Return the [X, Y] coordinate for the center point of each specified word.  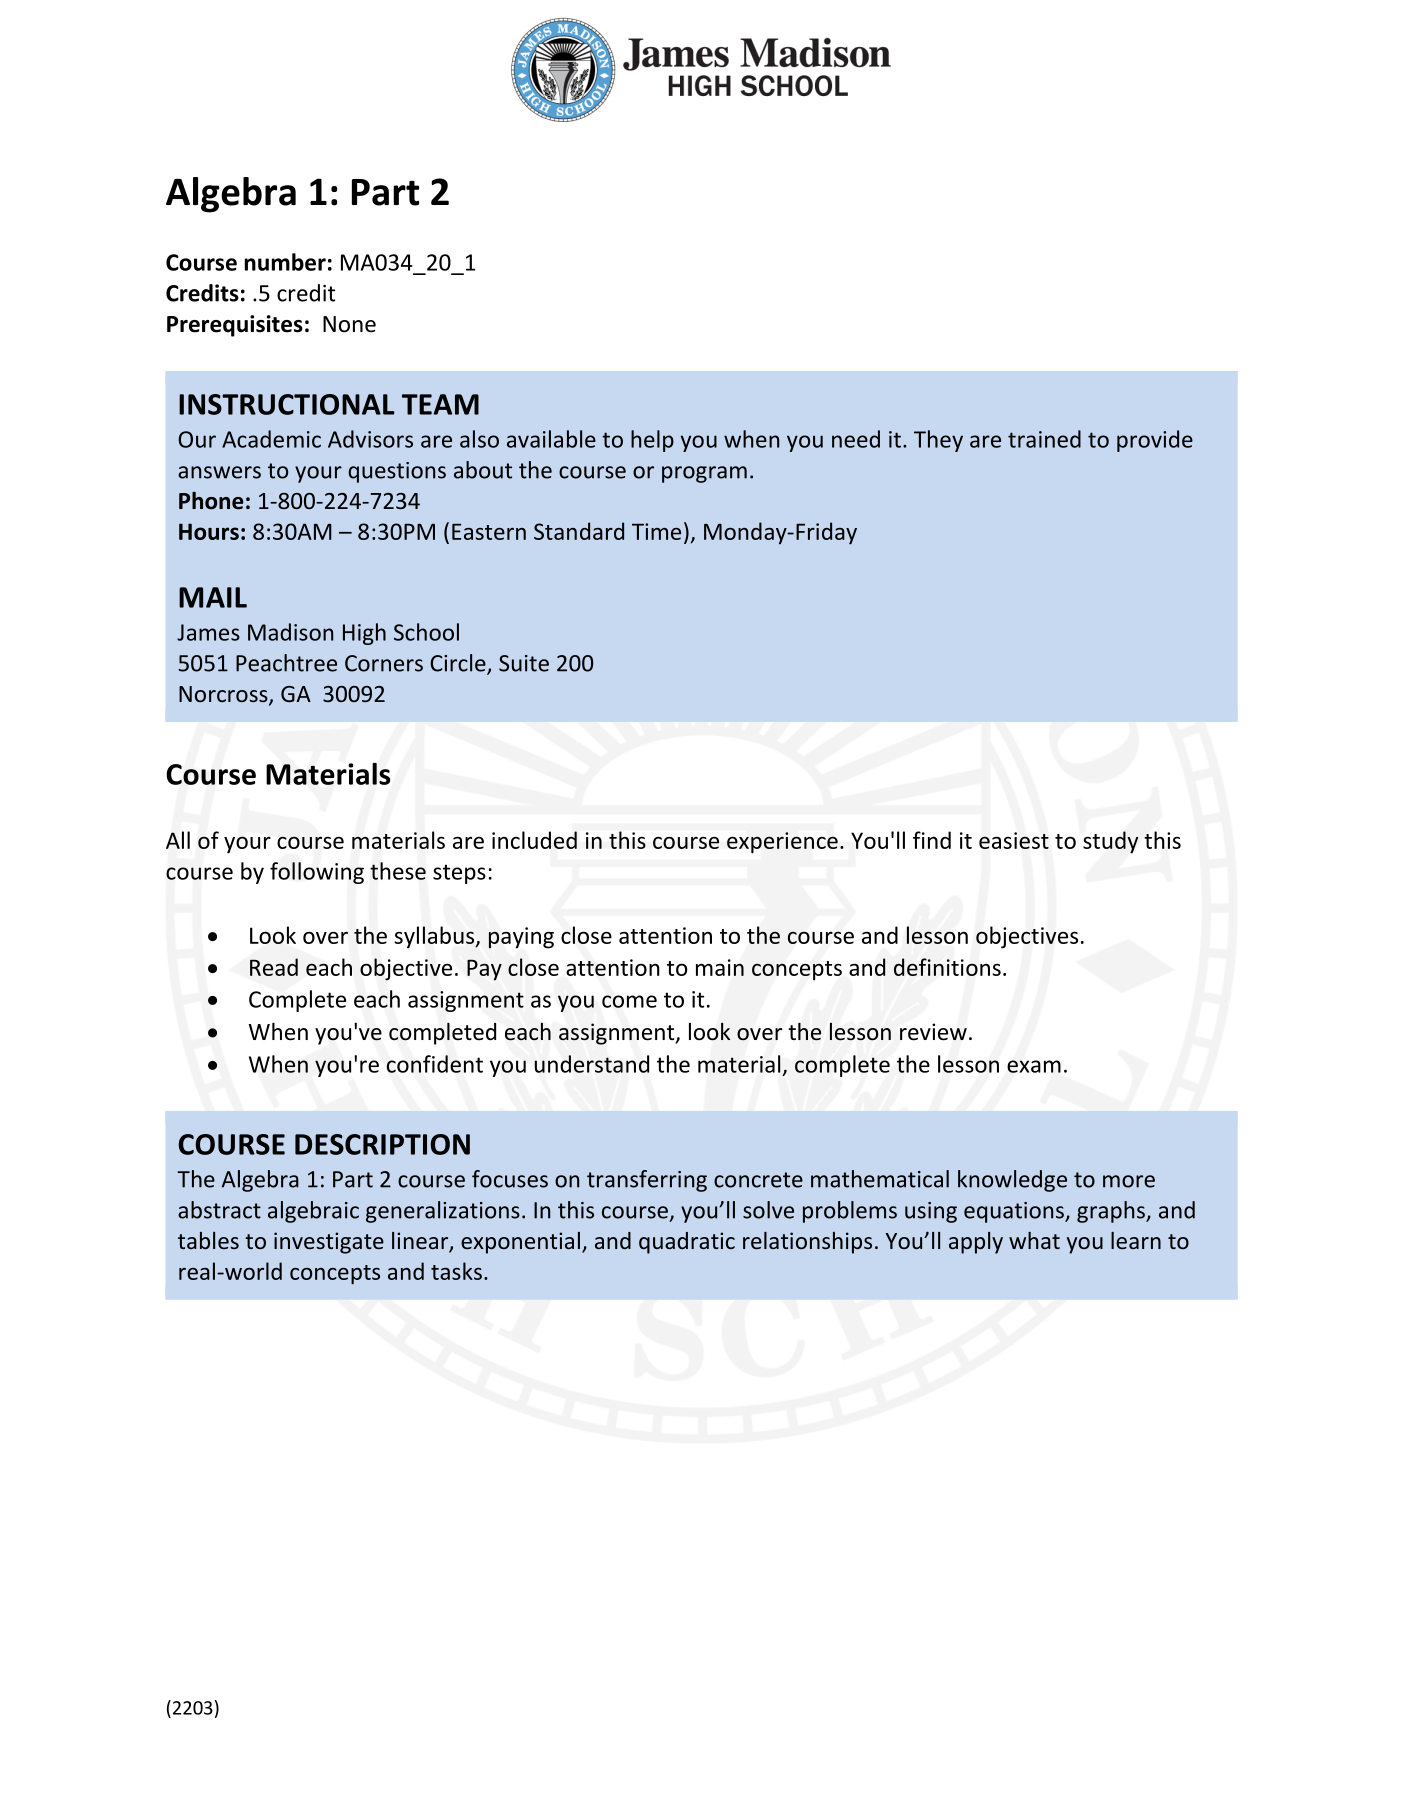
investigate [329, 1243]
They [938, 441]
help [652, 441]
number [285, 262]
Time [656, 531]
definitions [947, 967]
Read [274, 967]
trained [1044, 439]
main [720, 967]
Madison [290, 632]
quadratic [687, 1243]
